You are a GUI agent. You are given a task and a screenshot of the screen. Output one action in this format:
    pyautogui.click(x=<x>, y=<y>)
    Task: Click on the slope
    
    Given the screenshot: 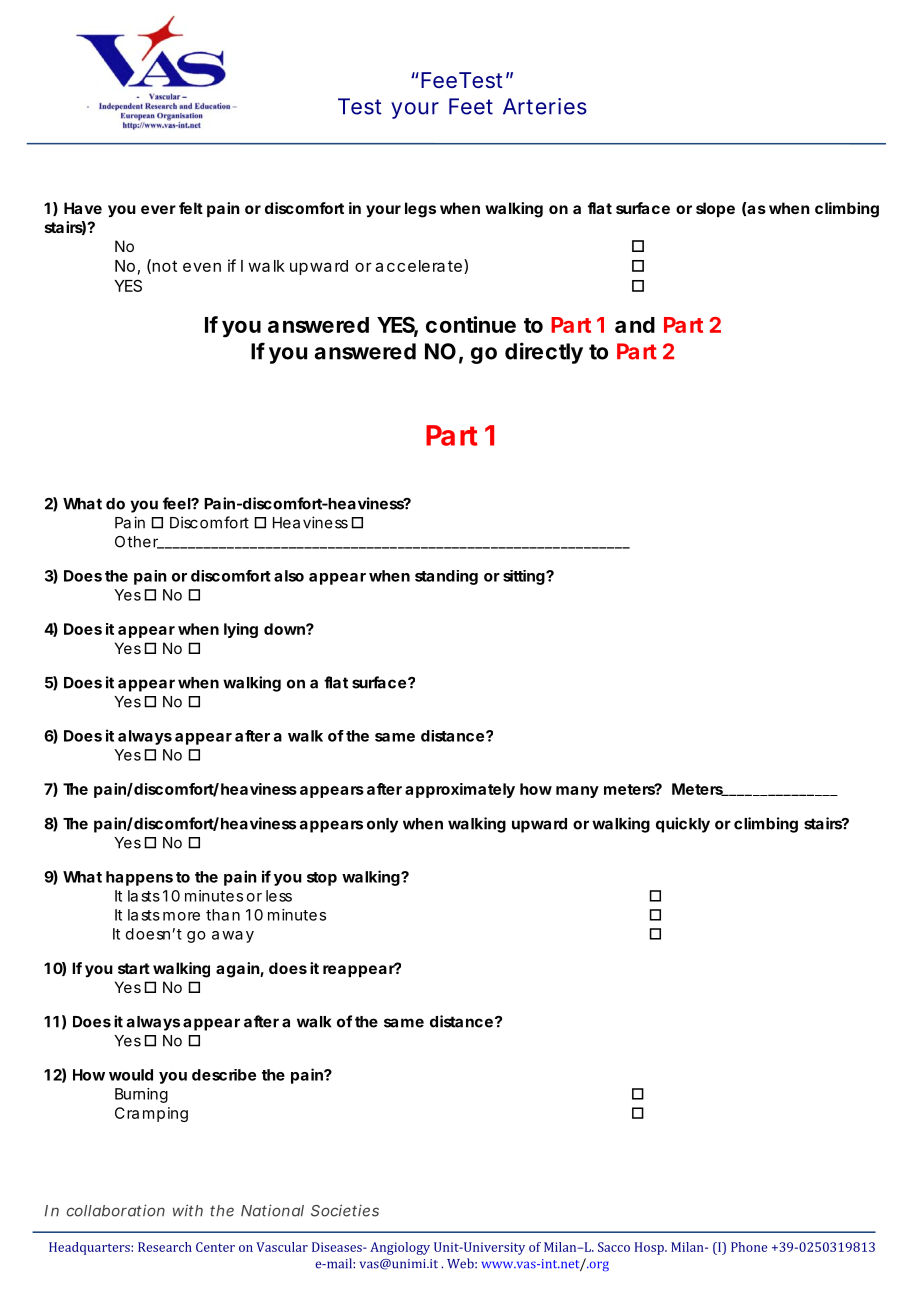 What is the action you would take?
    pyautogui.click(x=715, y=209)
